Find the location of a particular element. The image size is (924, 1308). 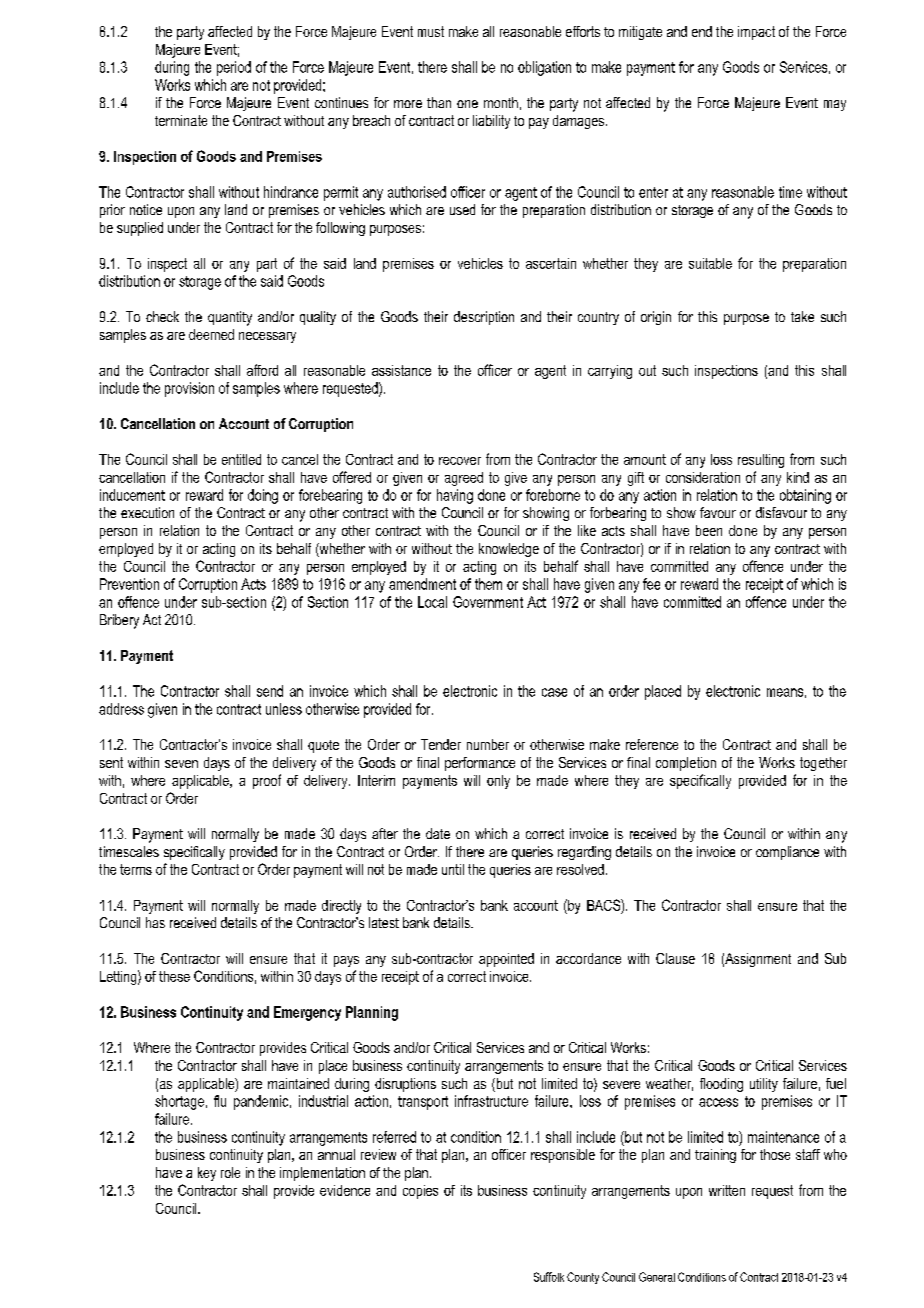

month is located at coordinates (501, 102).
